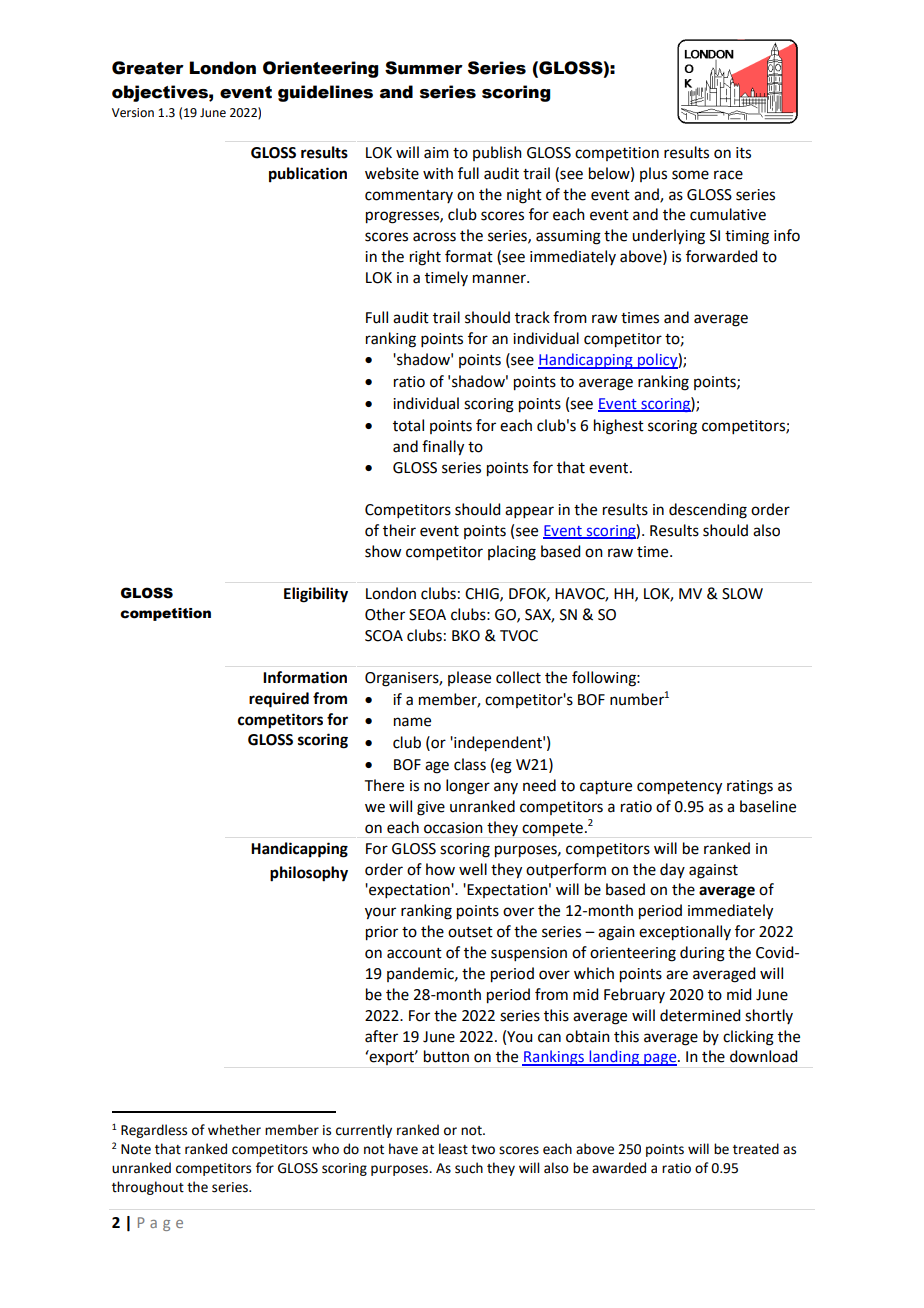 This screenshot has width=924, height=1308. Describe the element at coordinates (279, 700) in the screenshot. I see `required` at that location.
